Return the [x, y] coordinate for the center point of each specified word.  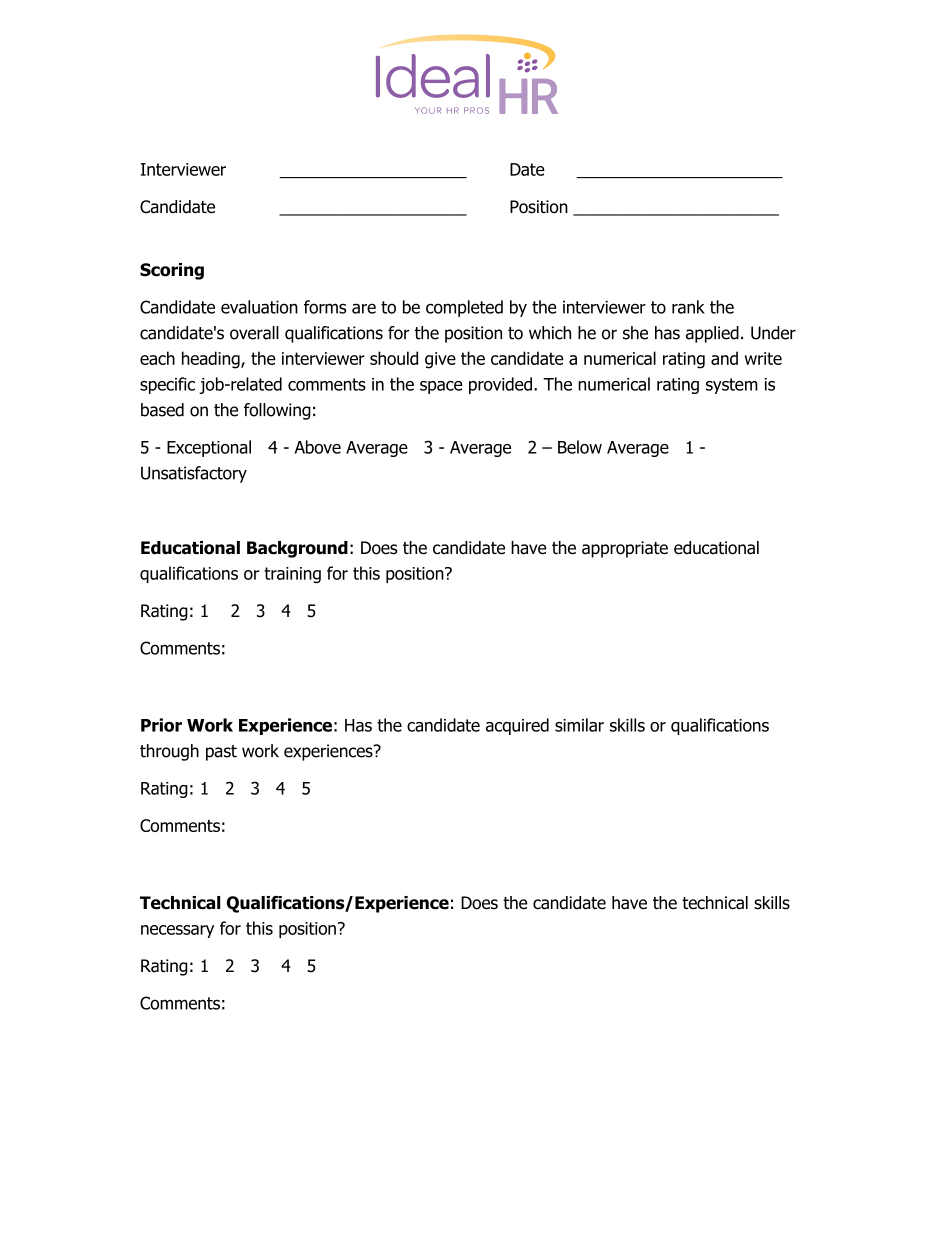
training [292, 575]
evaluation [259, 307]
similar [579, 725]
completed [464, 308]
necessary [177, 931]
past [221, 753]
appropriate [625, 549]
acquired [517, 726]
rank [688, 307]
